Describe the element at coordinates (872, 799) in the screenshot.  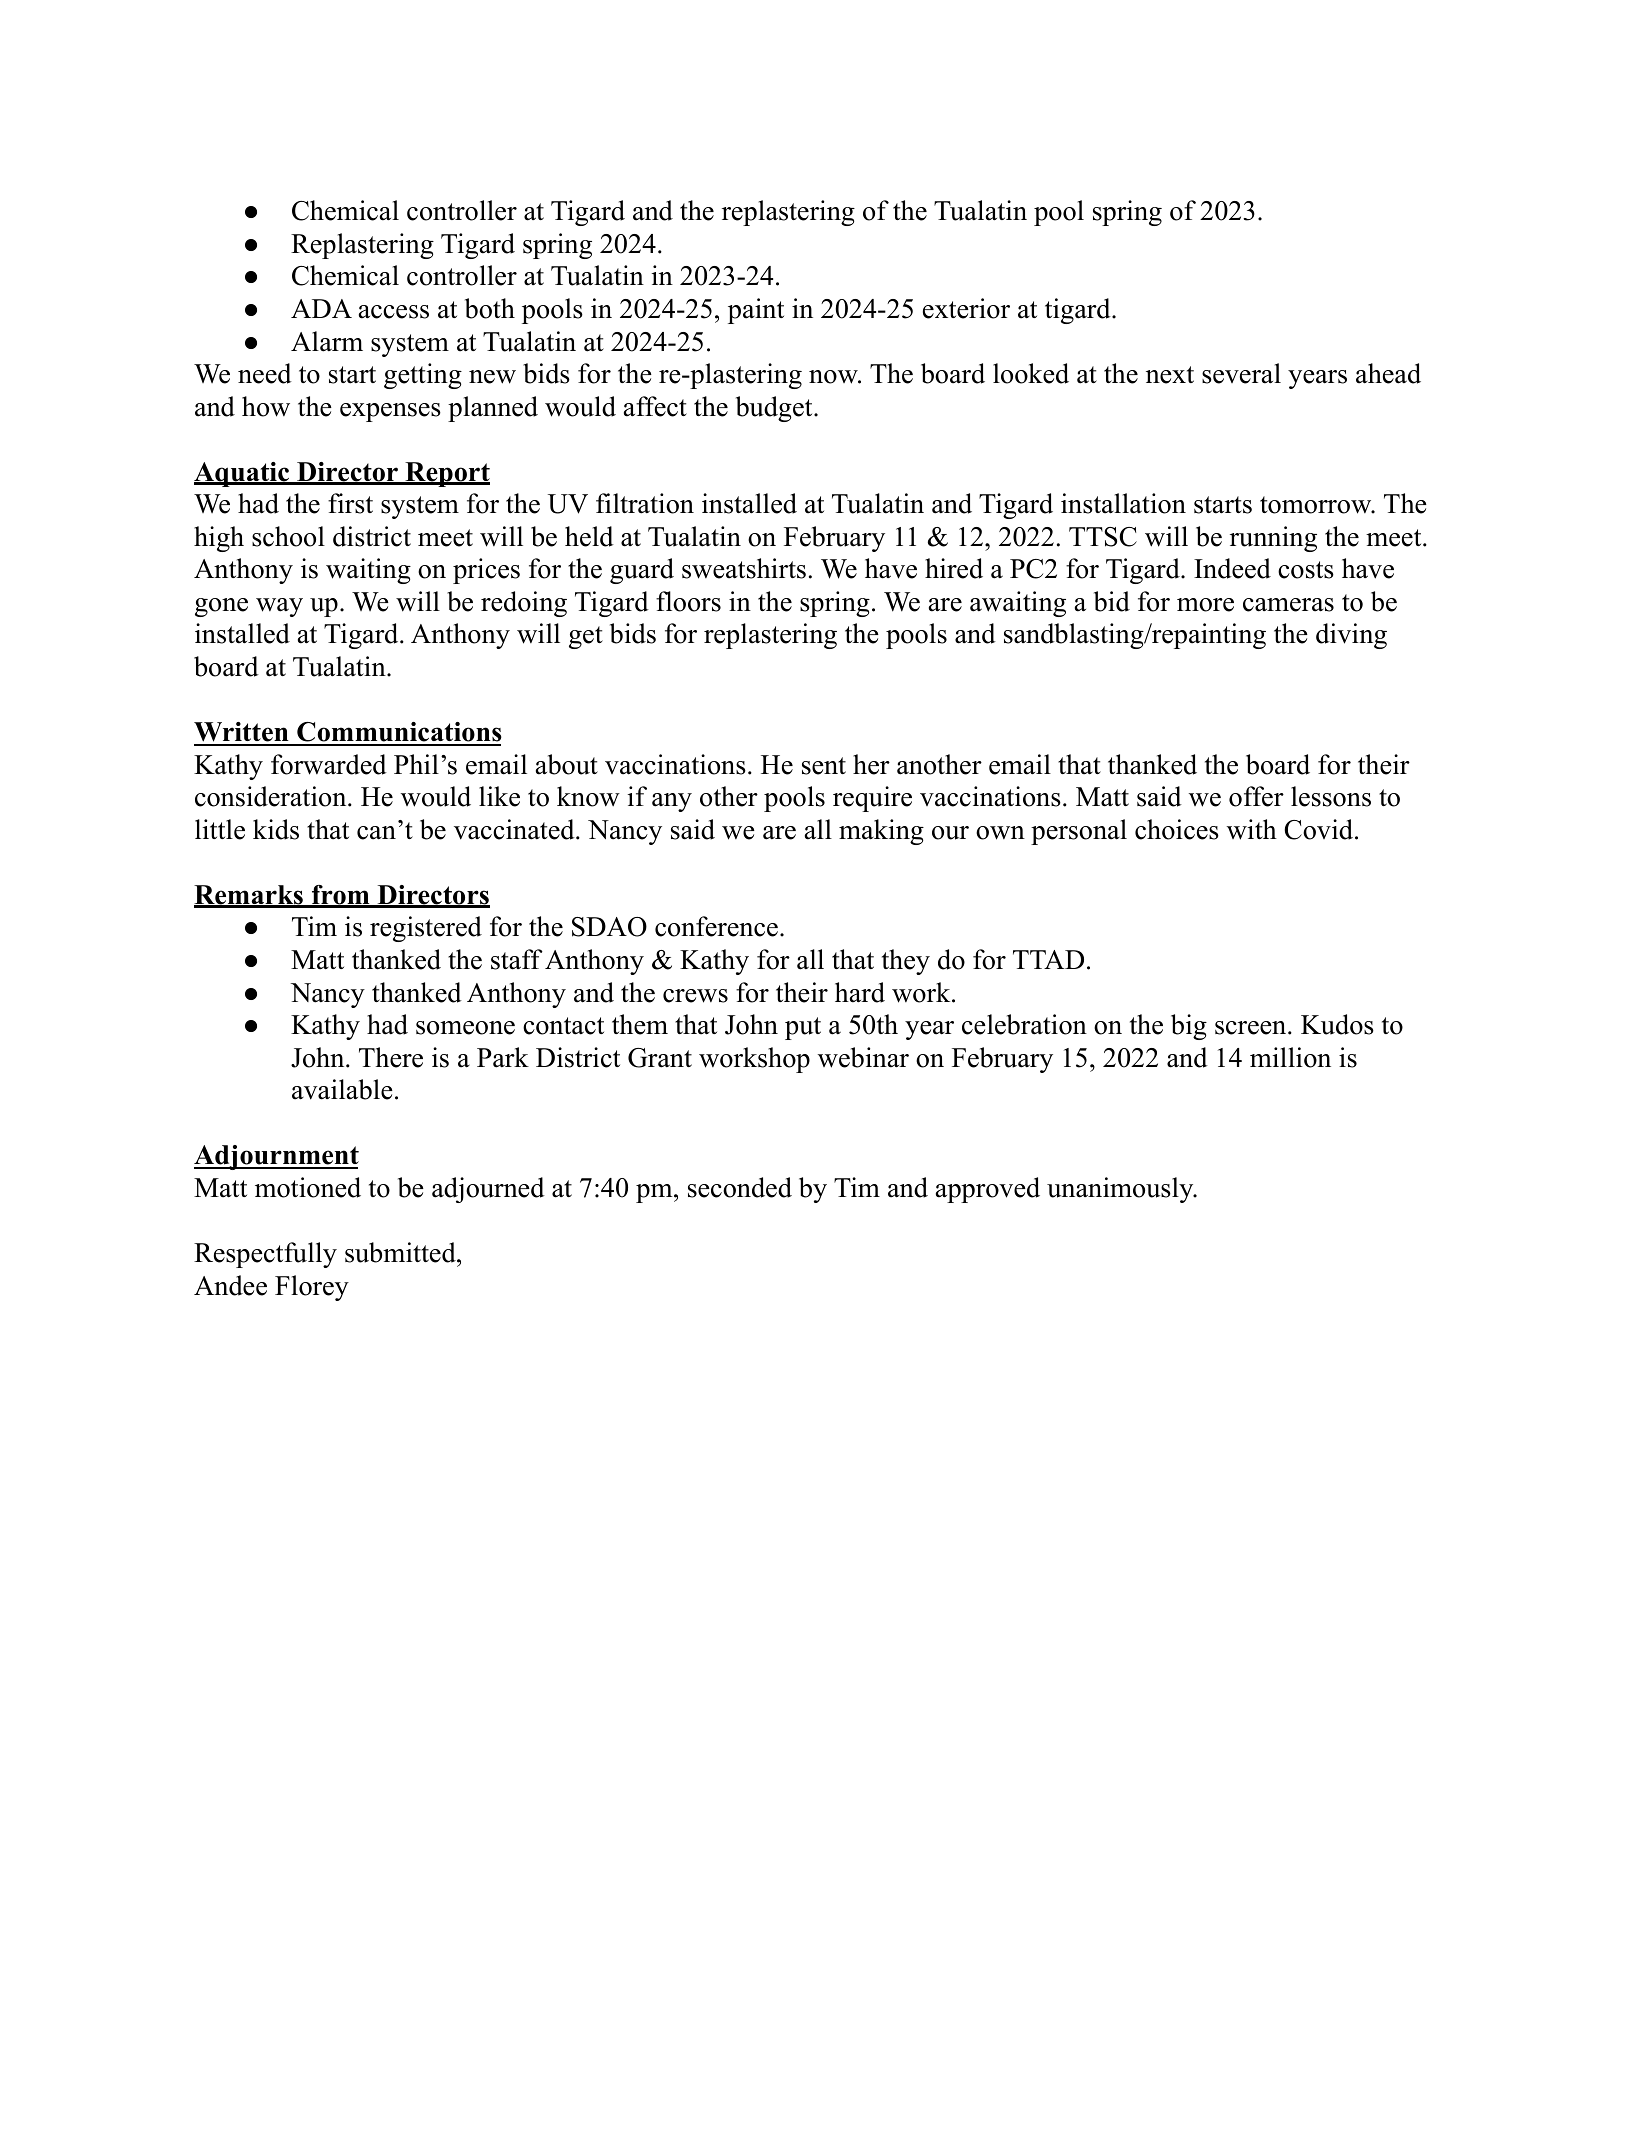
I see `require` at that location.
